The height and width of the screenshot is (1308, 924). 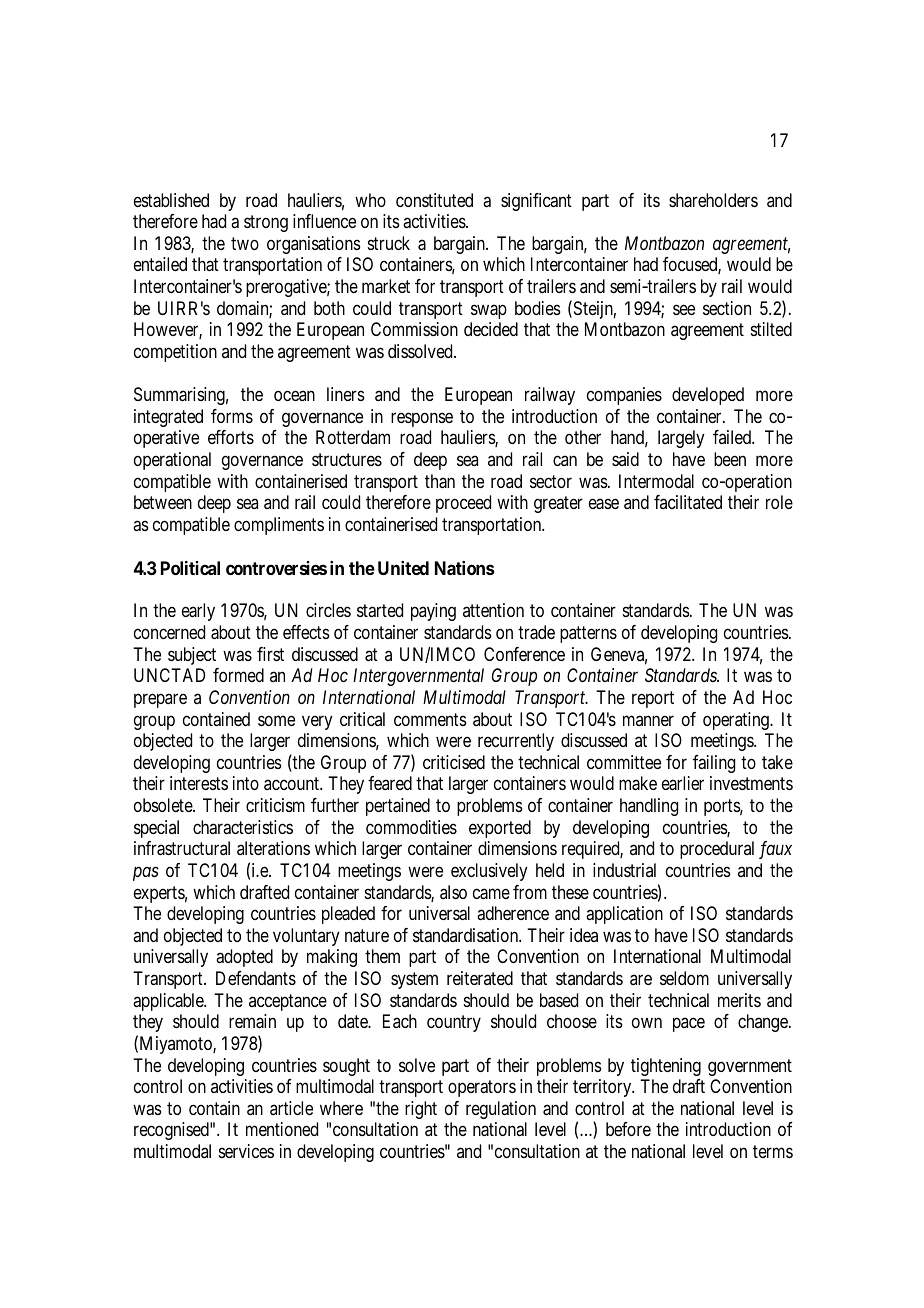 What do you see at coordinates (434, 200) in the screenshot?
I see `constituted` at bounding box center [434, 200].
